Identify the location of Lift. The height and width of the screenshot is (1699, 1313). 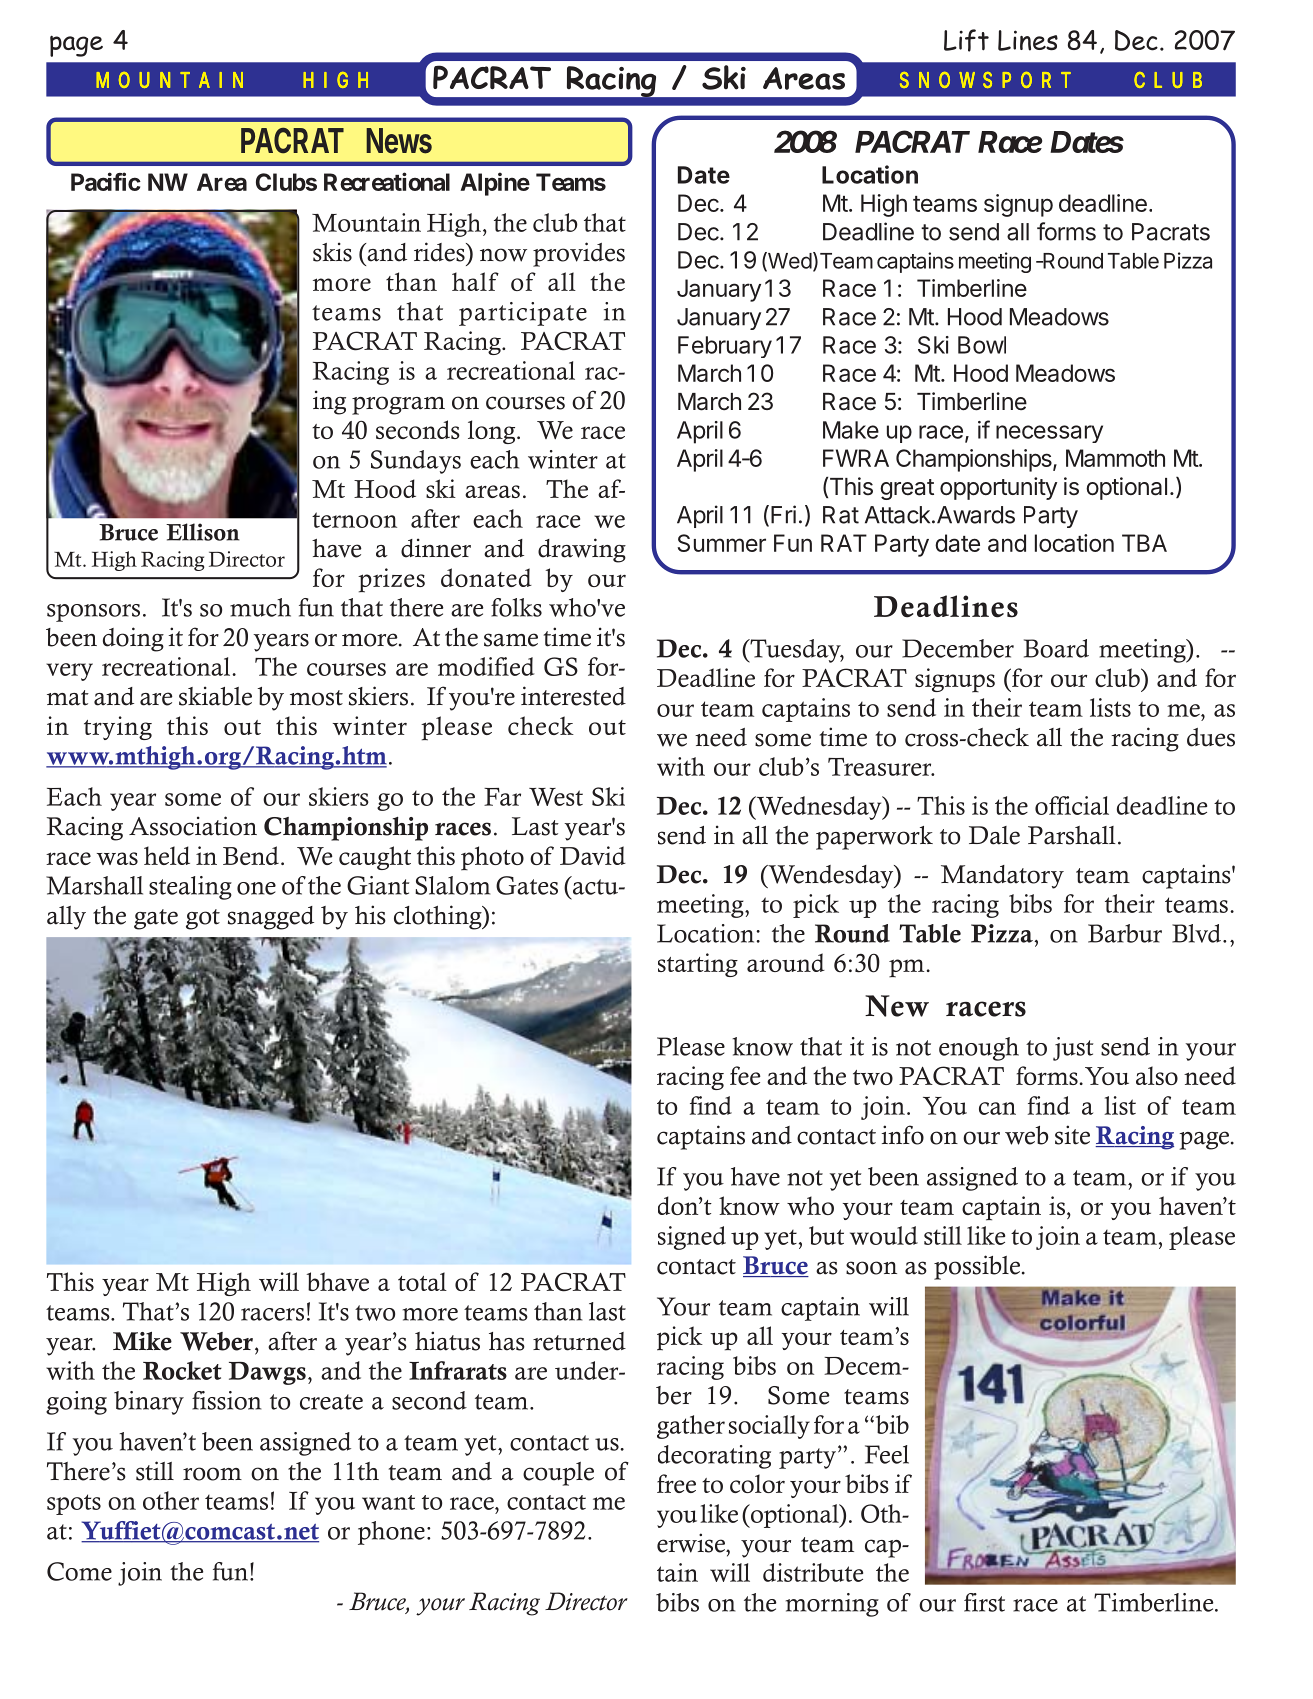
(966, 40).
